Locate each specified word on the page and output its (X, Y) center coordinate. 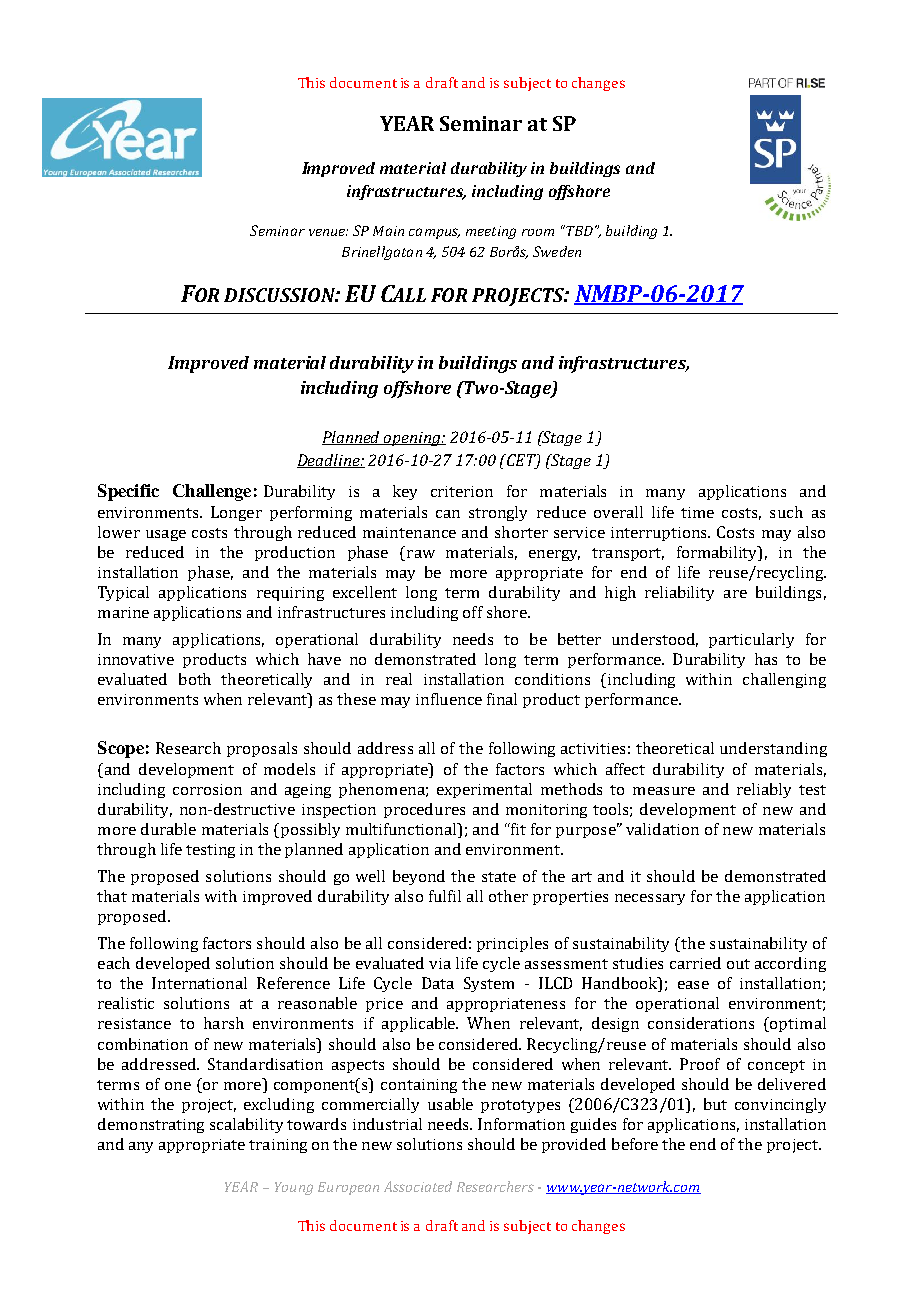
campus (434, 233)
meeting (491, 232)
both (195, 679)
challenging (784, 680)
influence (449, 699)
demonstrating (151, 1125)
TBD (578, 230)
